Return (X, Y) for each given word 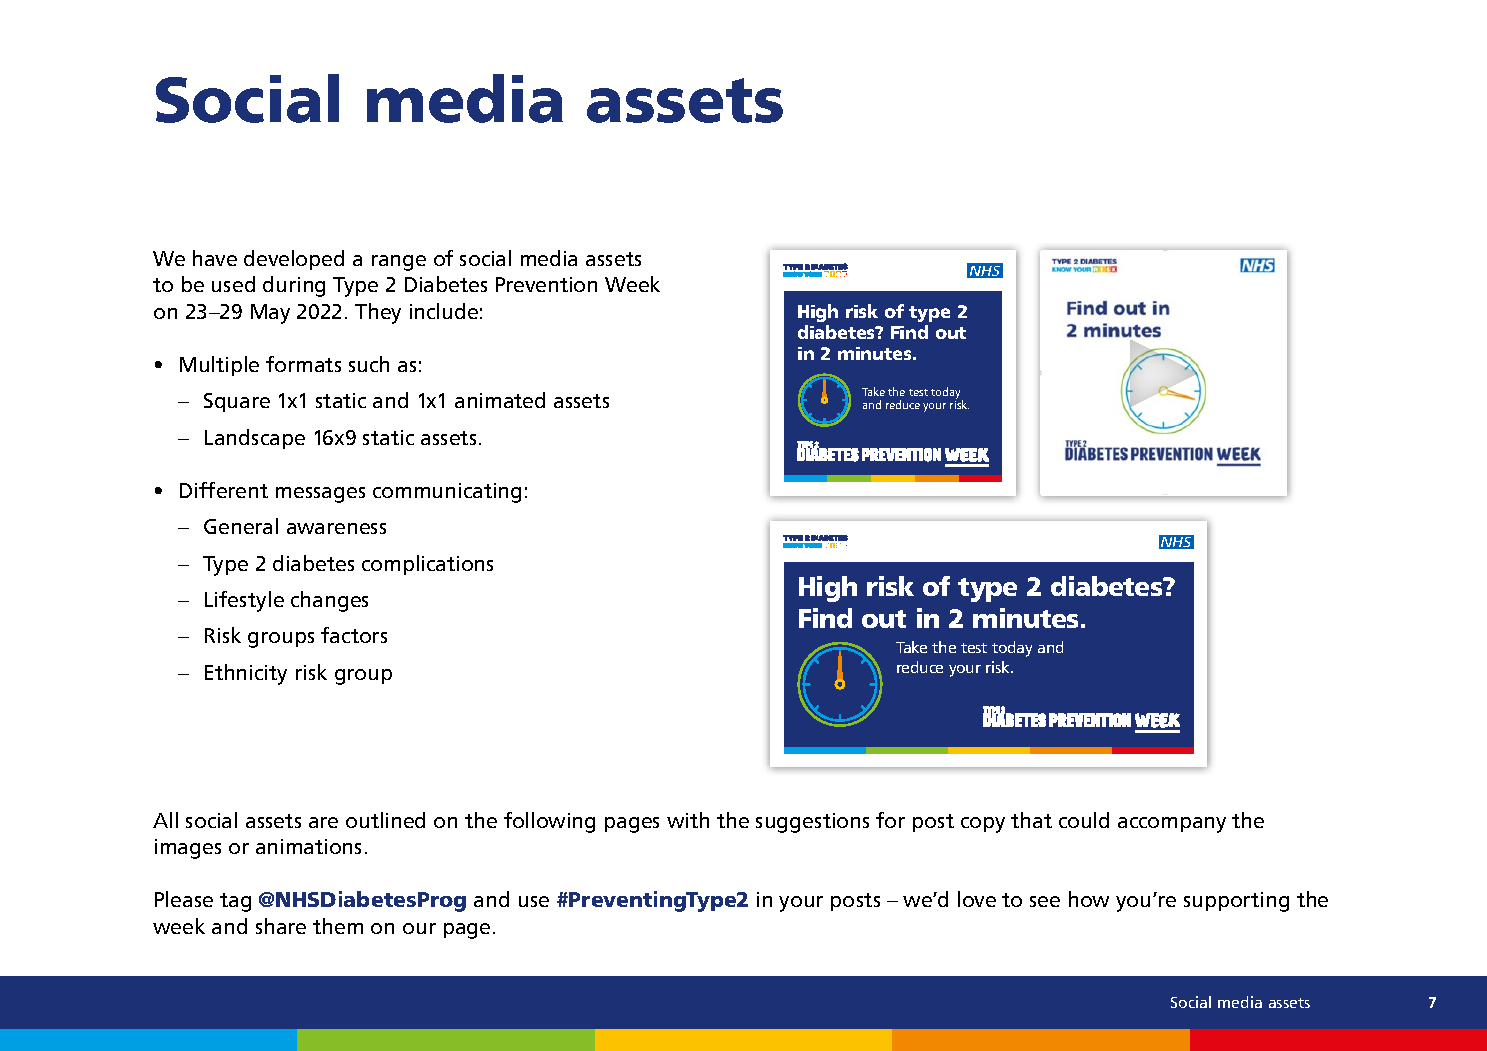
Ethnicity (246, 674)
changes (329, 601)
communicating (447, 493)
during (294, 286)
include (444, 311)
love (977, 899)
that (1031, 820)
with (688, 820)
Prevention (546, 284)
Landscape (255, 439)
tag (235, 902)
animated (500, 400)
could (1084, 820)
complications (427, 565)
